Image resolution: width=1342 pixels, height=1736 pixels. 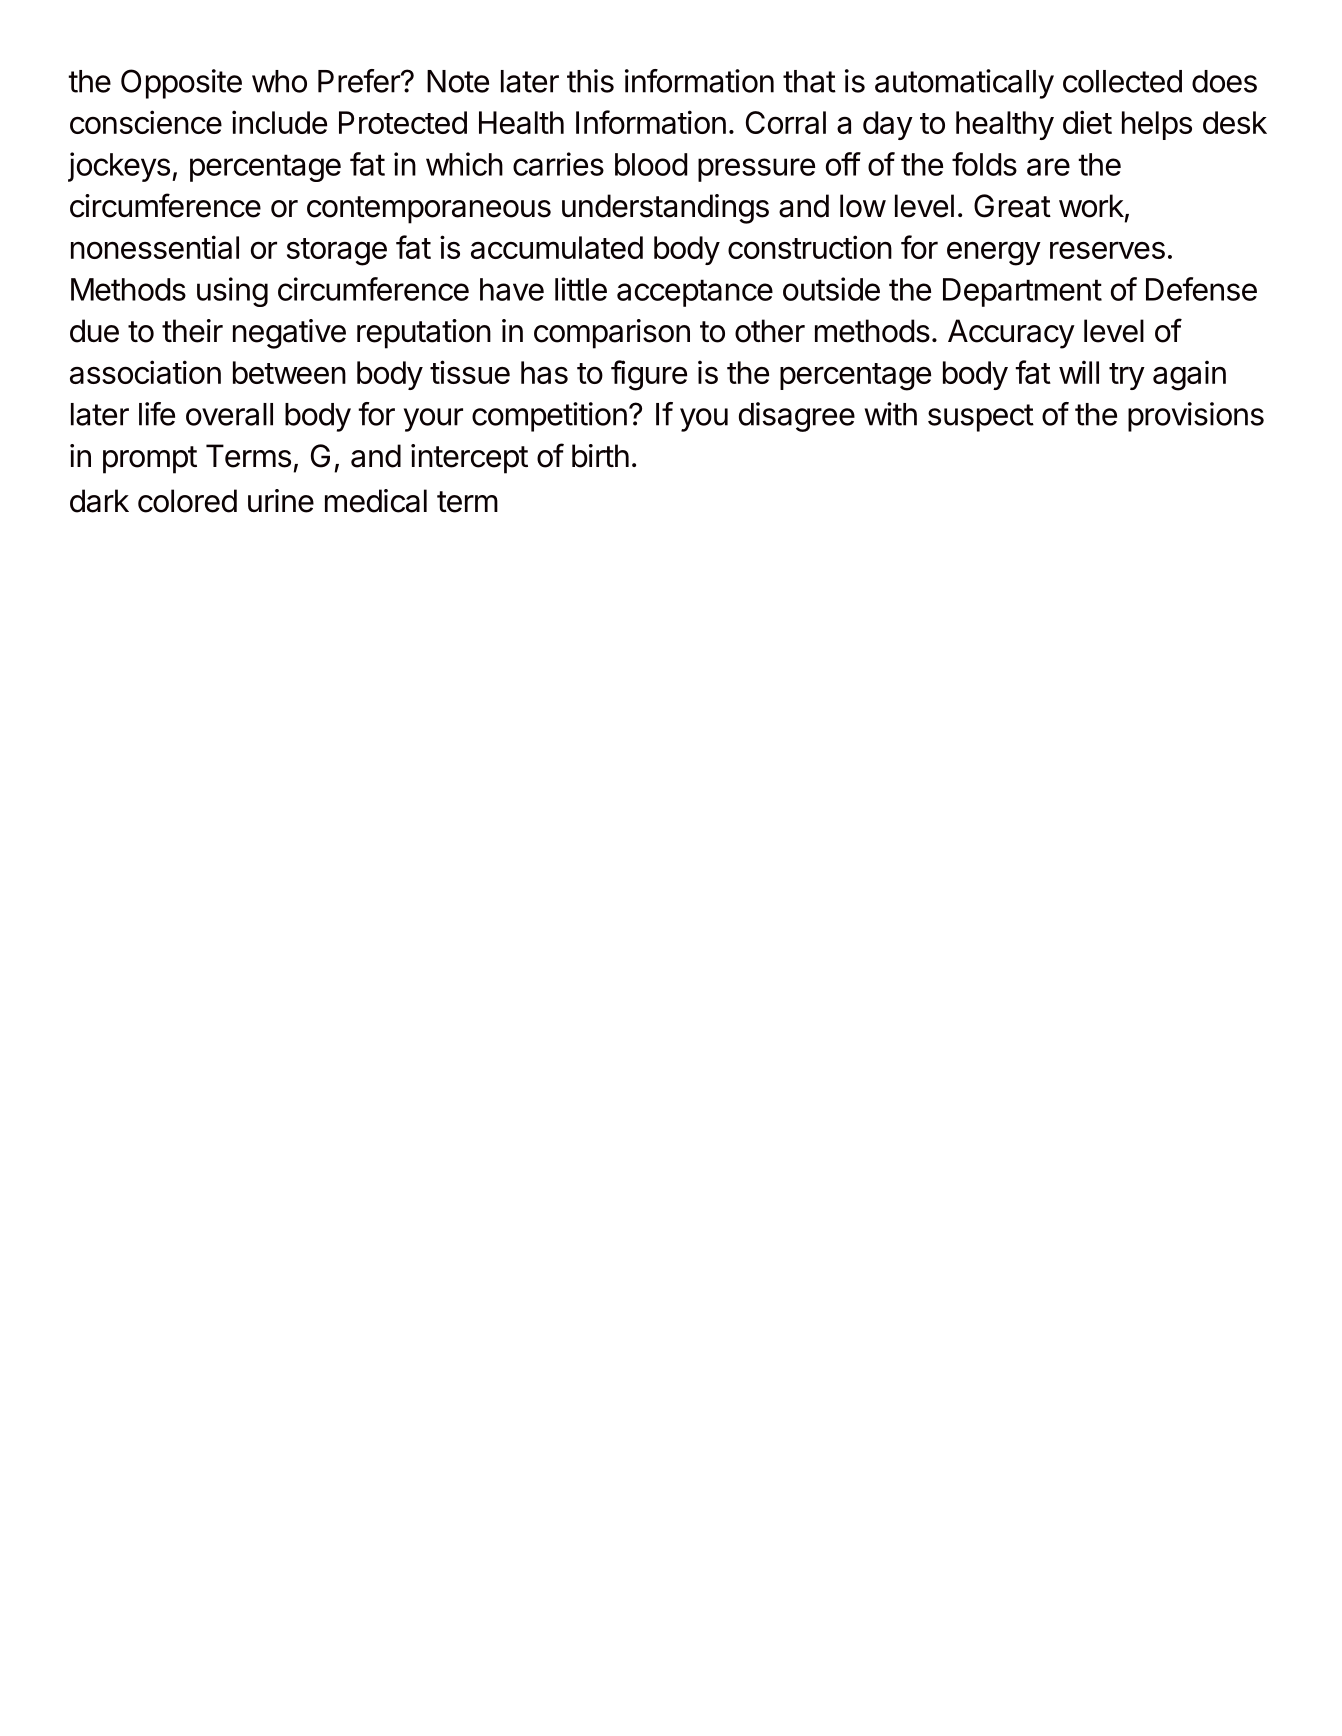 I want to click on colored, so click(x=187, y=501).
